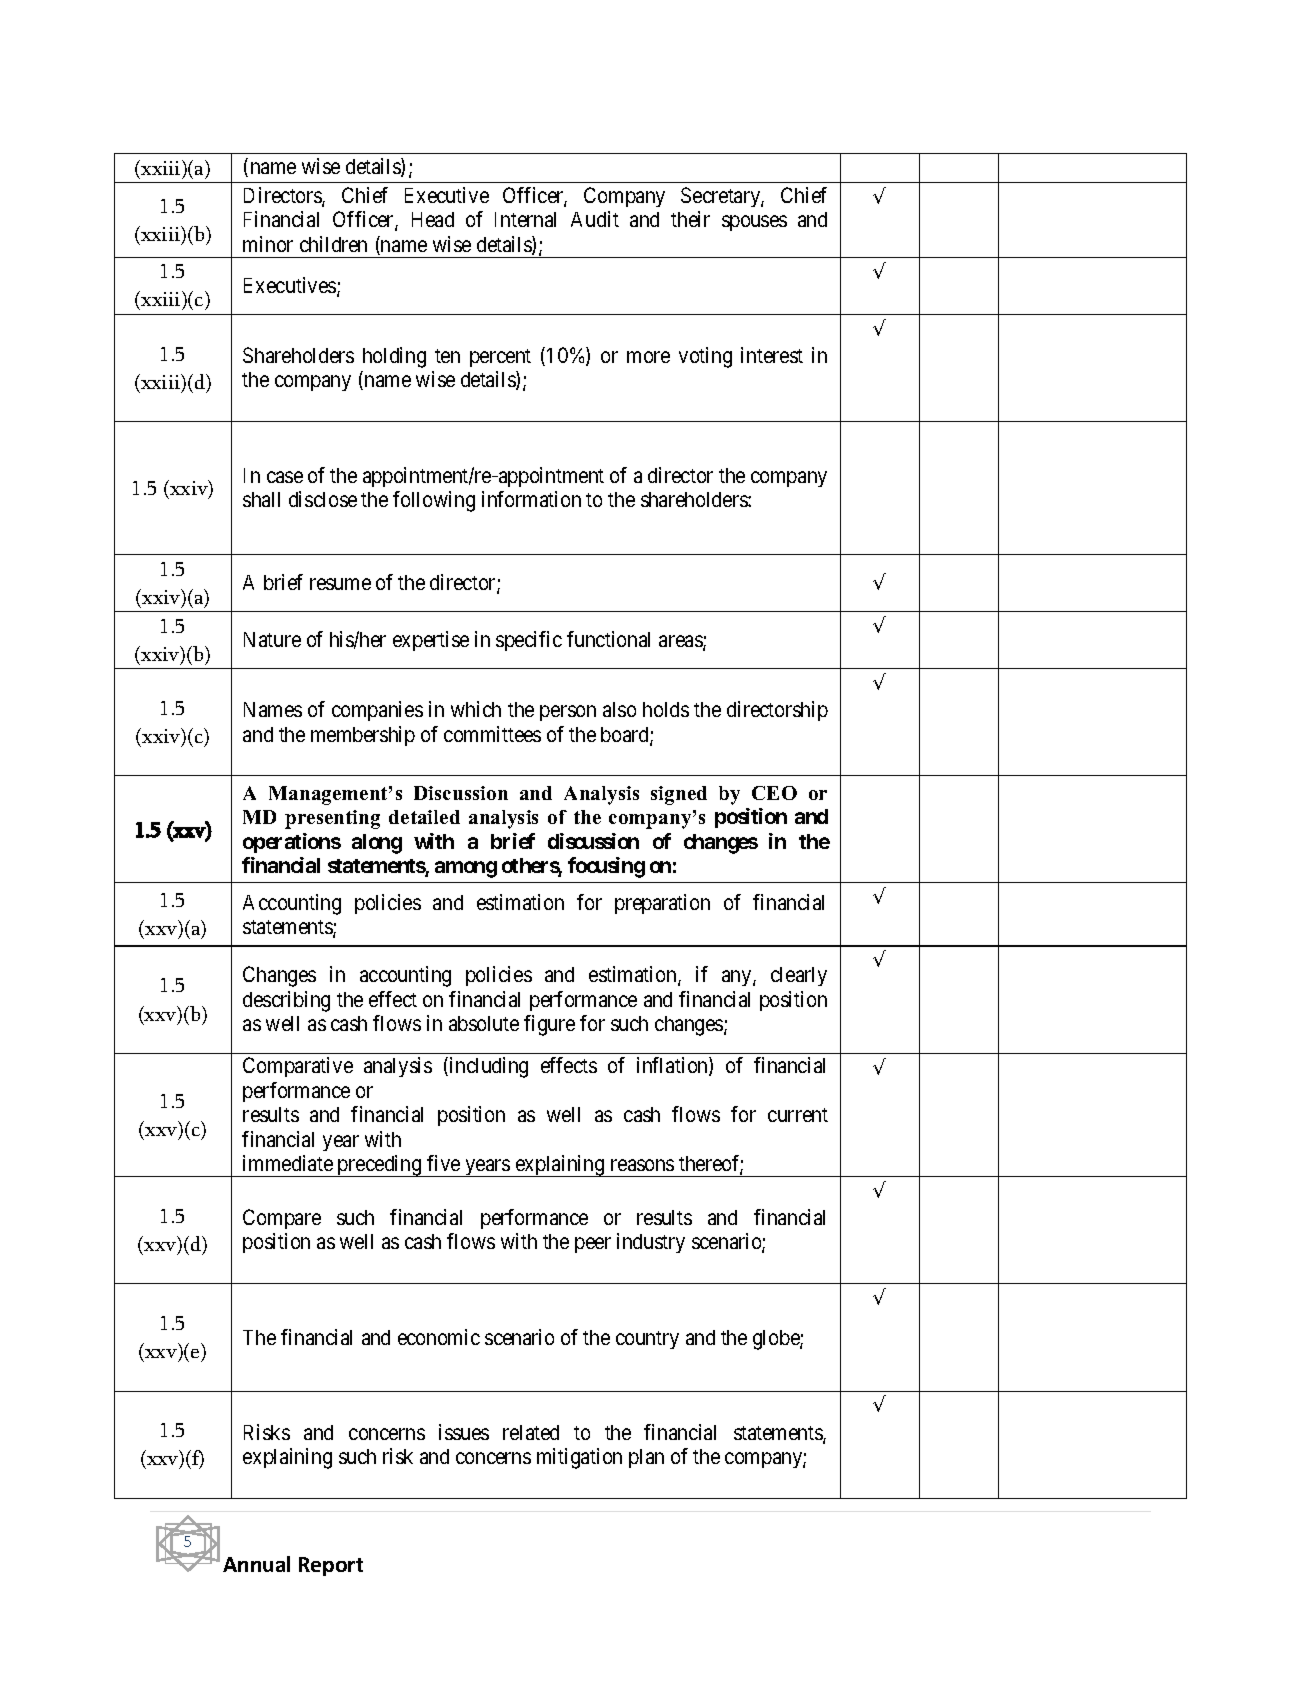 This screenshot has width=1301, height=1684. Describe the element at coordinates (651, 1243) in the screenshot. I see `industry` at that location.
